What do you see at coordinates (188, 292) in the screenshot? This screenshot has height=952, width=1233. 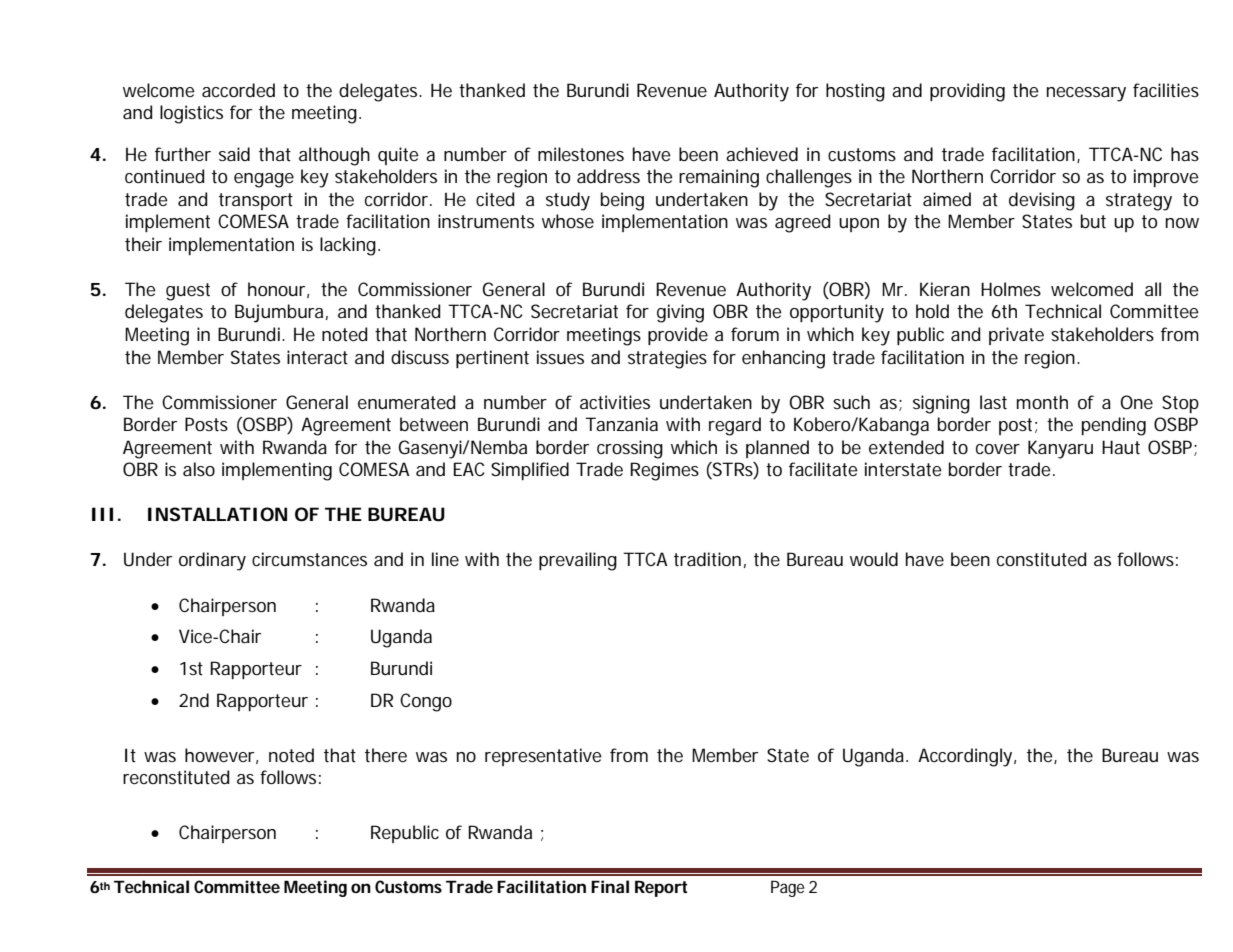 I see `guest` at bounding box center [188, 292].
